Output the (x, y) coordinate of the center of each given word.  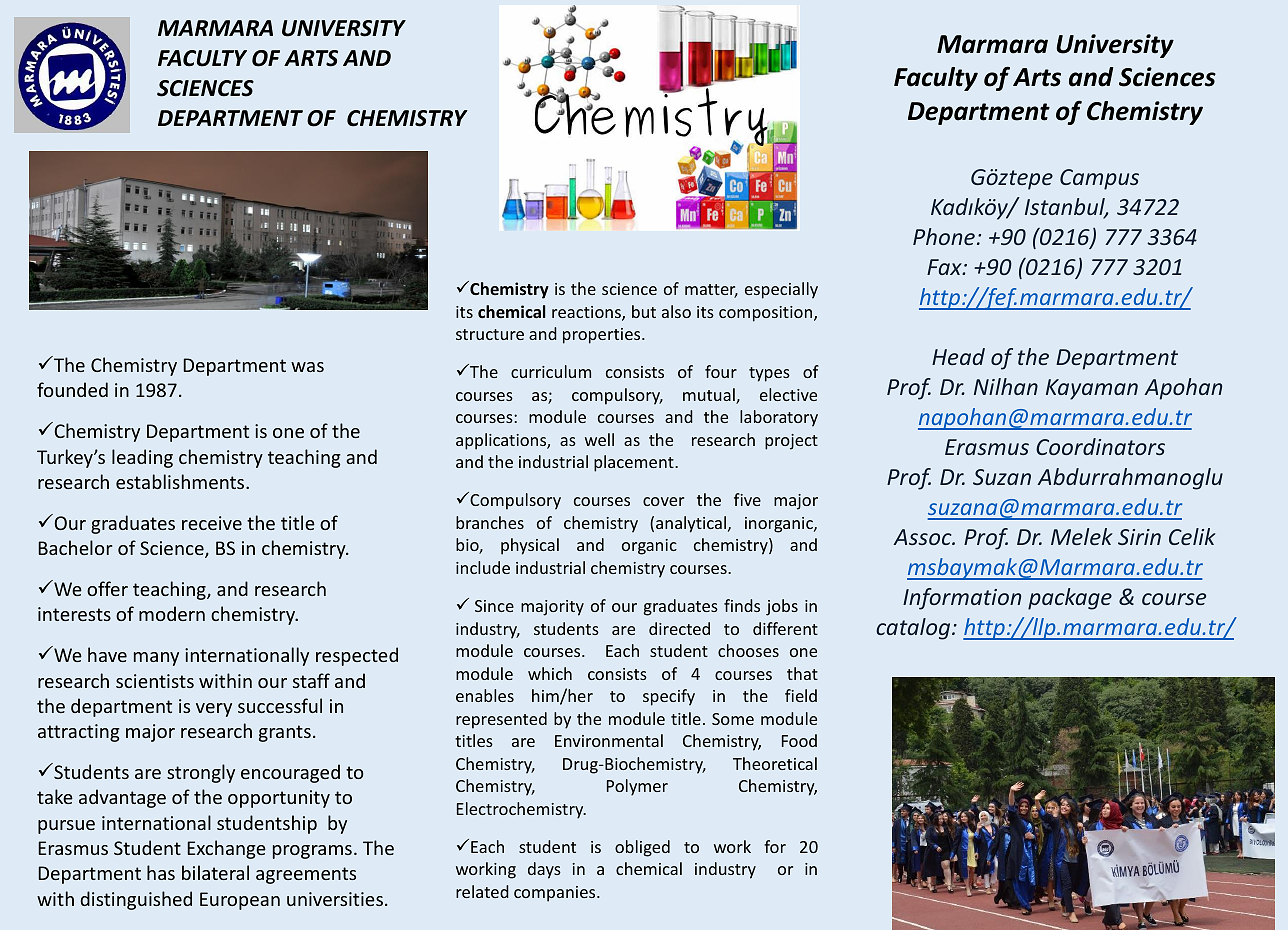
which (550, 673)
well (599, 439)
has (161, 872)
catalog (914, 629)
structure (490, 334)
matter (711, 291)
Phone (944, 236)
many (156, 659)
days (544, 870)
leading (142, 458)
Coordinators (1100, 446)
